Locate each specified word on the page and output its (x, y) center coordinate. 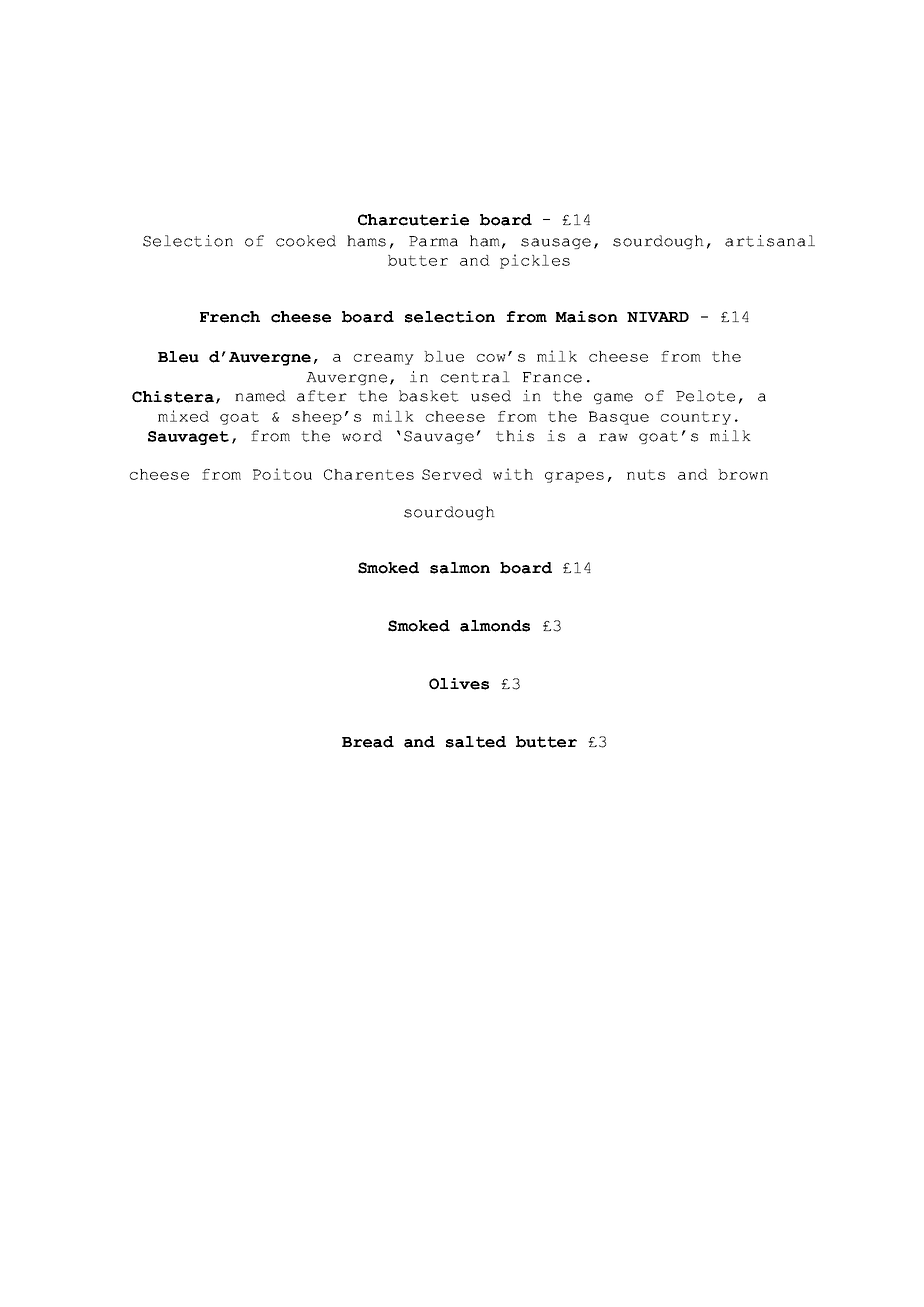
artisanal (770, 241)
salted (476, 742)
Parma (433, 241)
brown (743, 474)
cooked (306, 241)
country (696, 418)
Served (452, 474)
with (513, 474)
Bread (368, 742)
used (491, 396)
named (260, 396)
